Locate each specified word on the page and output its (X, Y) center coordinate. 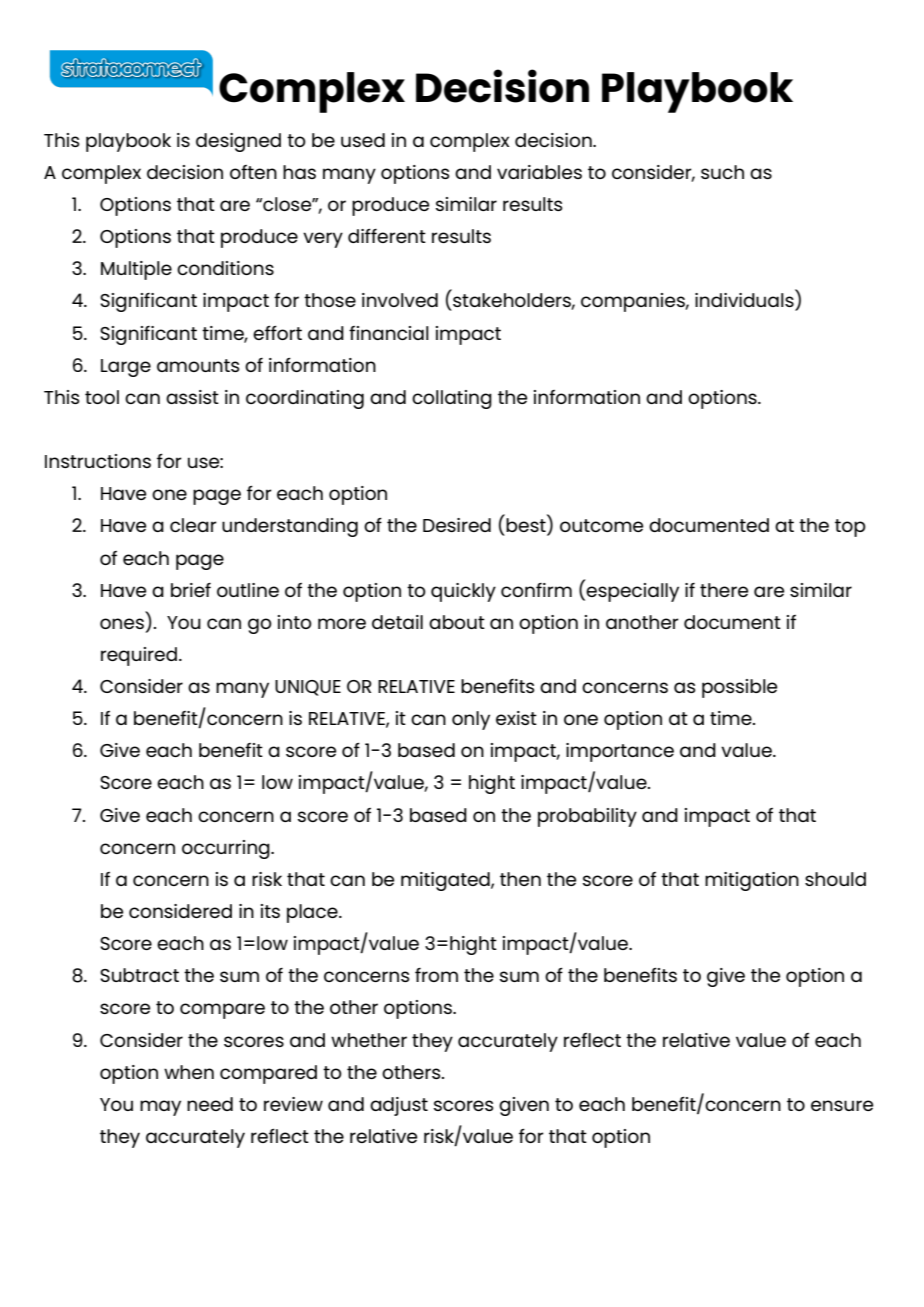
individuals (745, 301)
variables (539, 172)
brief (191, 590)
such (722, 172)
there (724, 590)
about (457, 622)
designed (238, 142)
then (520, 879)
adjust (399, 1106)
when (189, 1072)
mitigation (752, 881)
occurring (227, 849)
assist (192, 397)
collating (452, 399)
